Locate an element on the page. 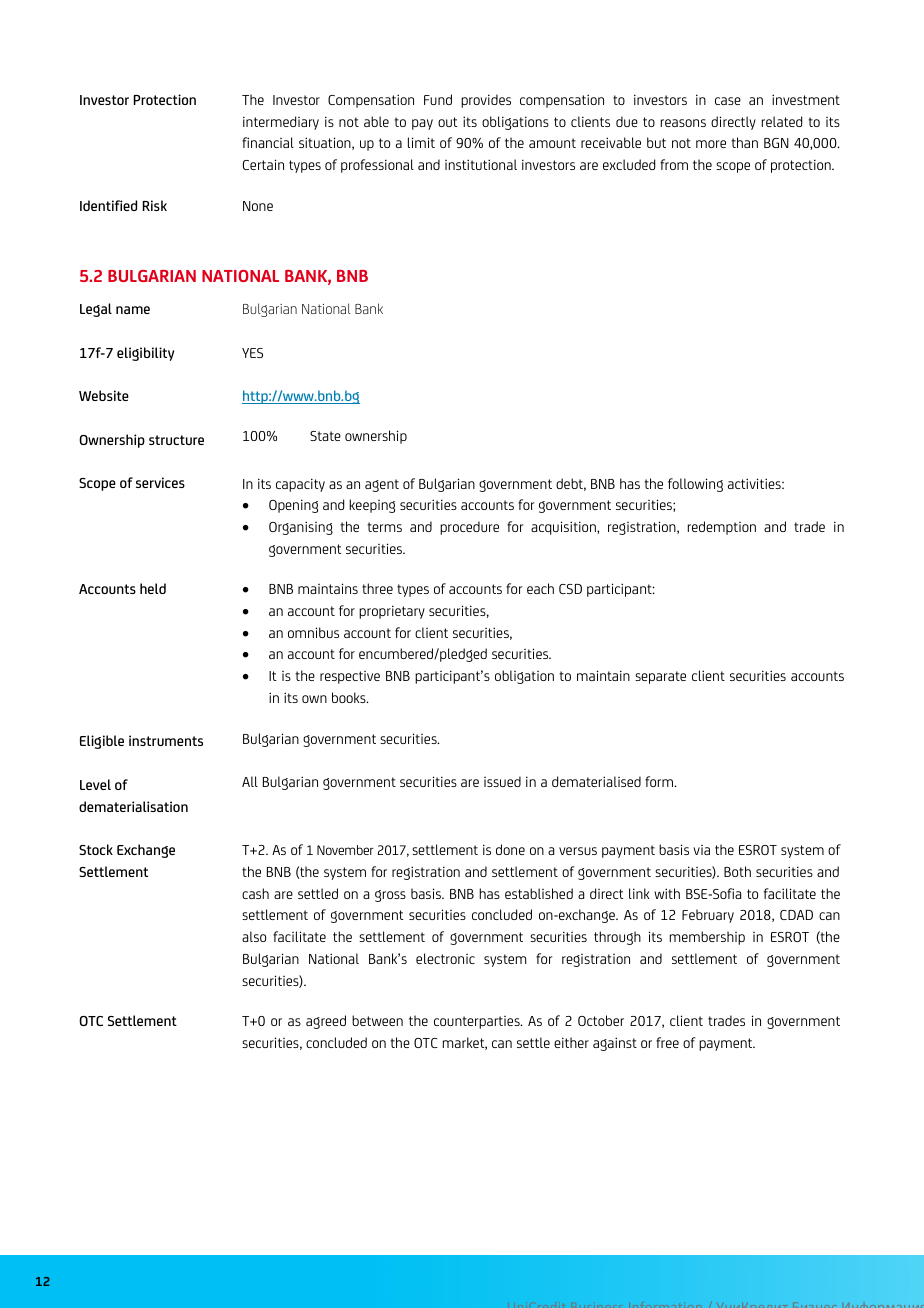  held is located at coordinates (153, 588).
